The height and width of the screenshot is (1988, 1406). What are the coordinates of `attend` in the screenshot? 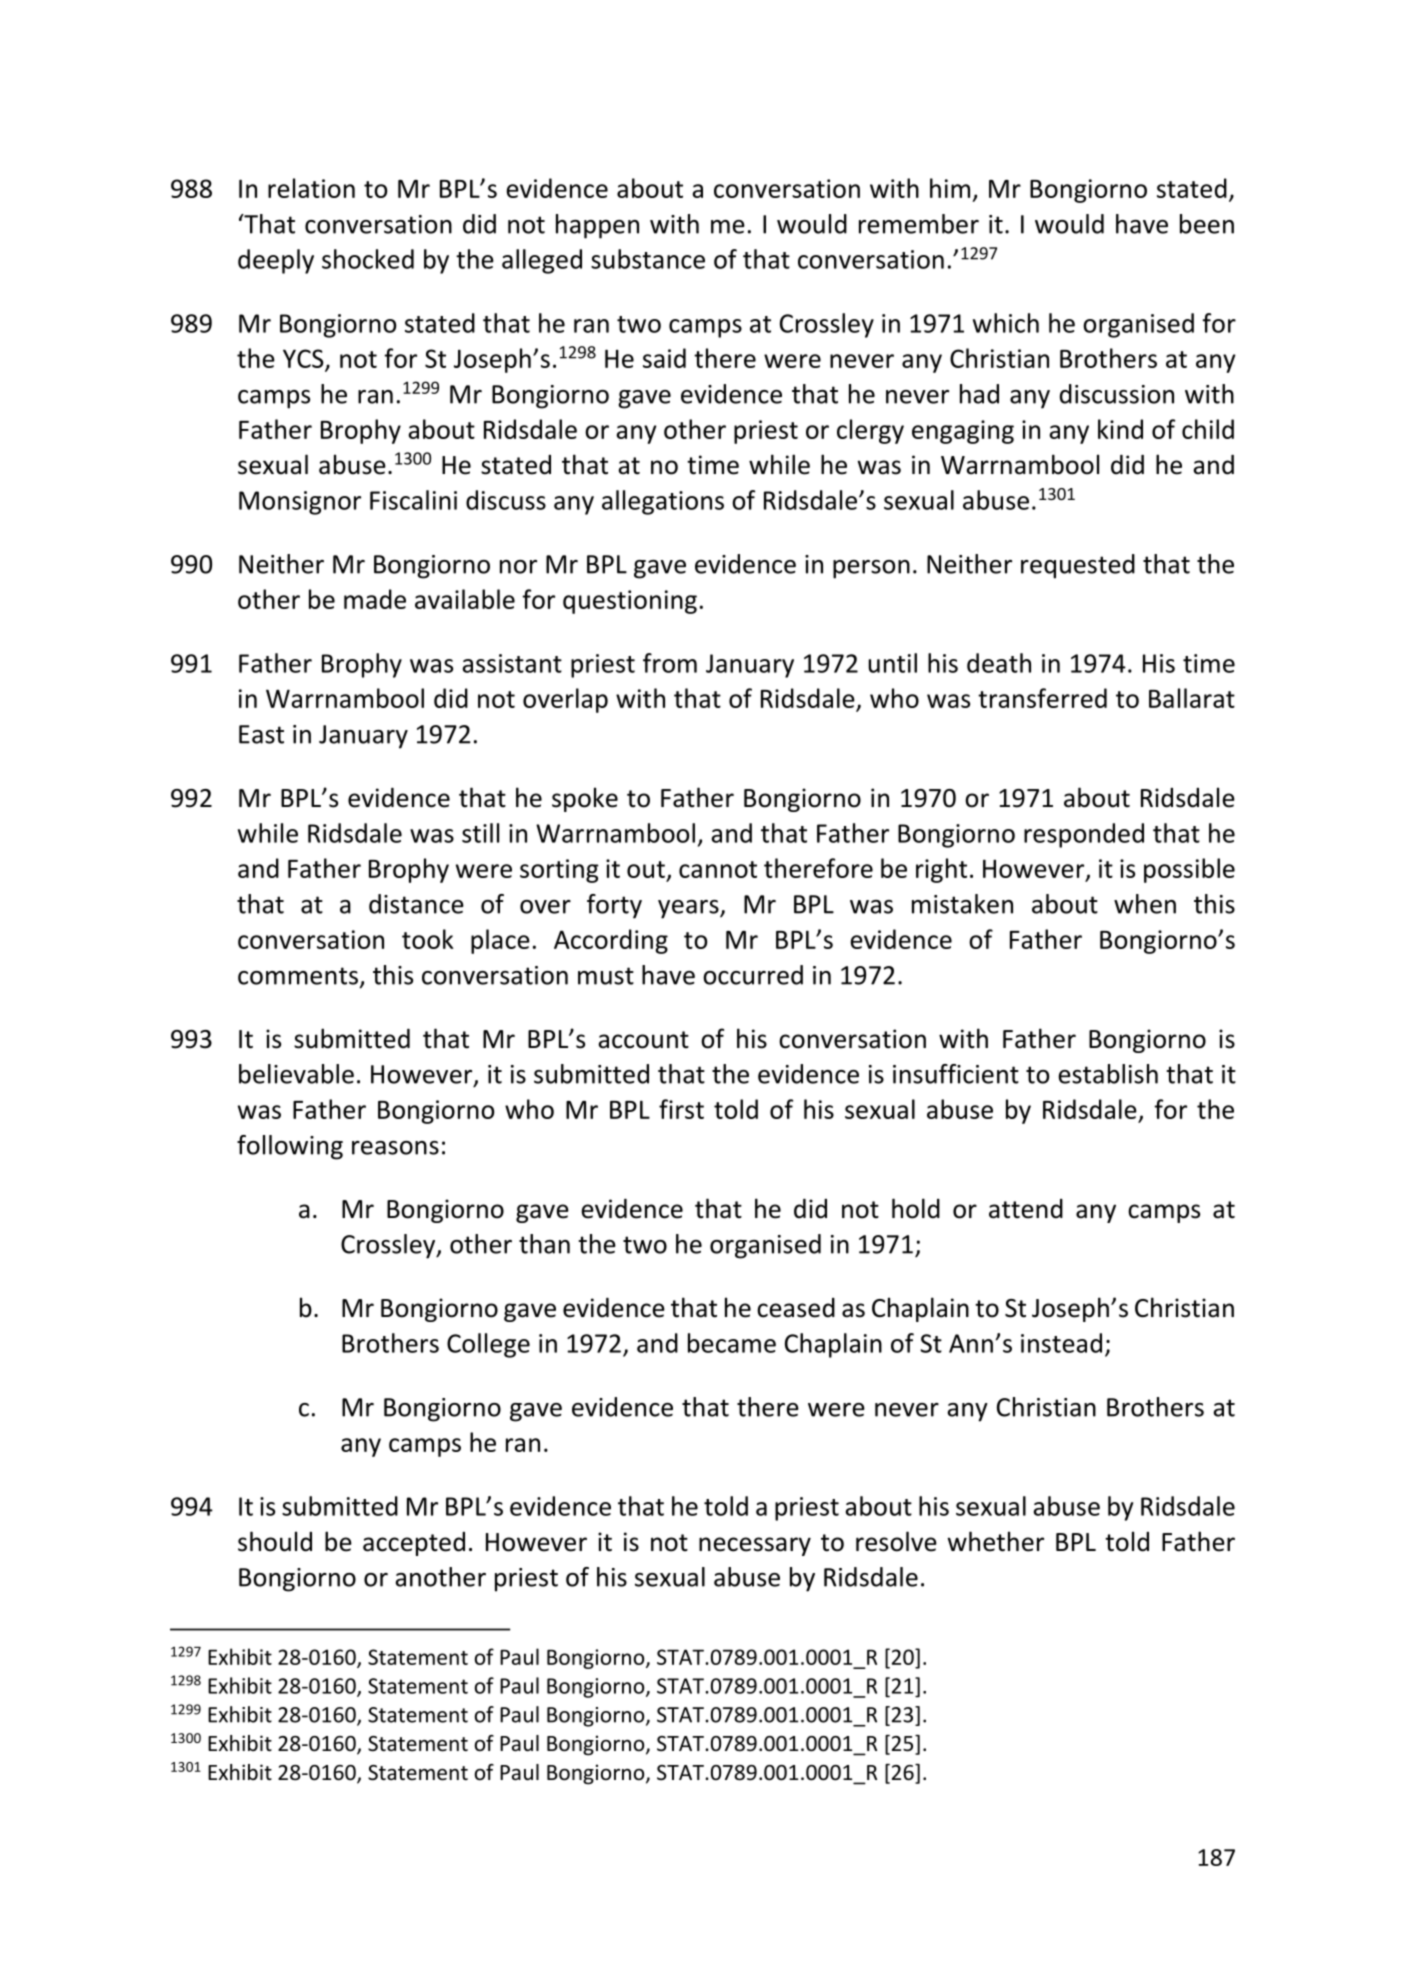 It's located at (1026, 1209).
